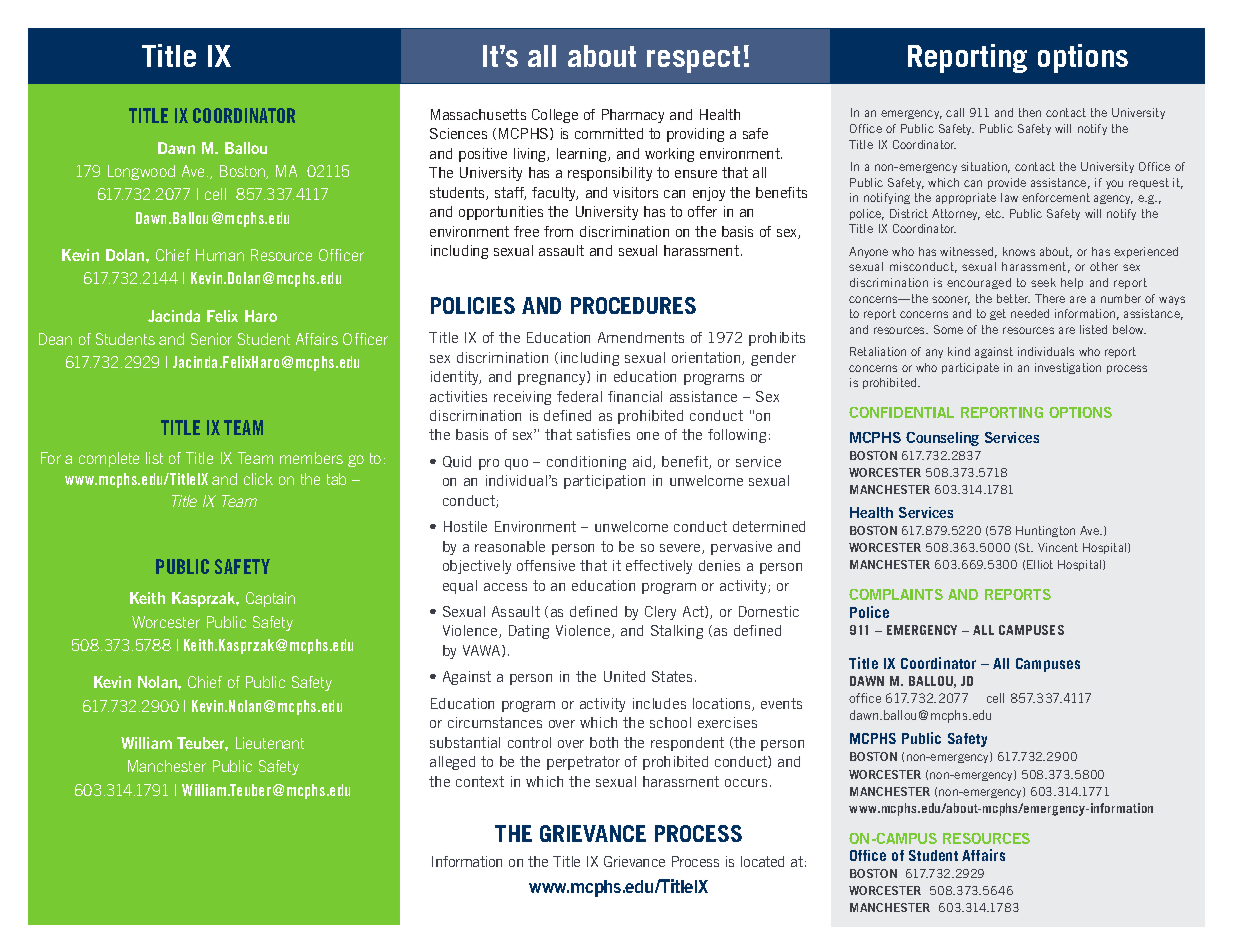 This image has height=952, width=1233. I want to click on Lieutenant, so click(270, 743).
